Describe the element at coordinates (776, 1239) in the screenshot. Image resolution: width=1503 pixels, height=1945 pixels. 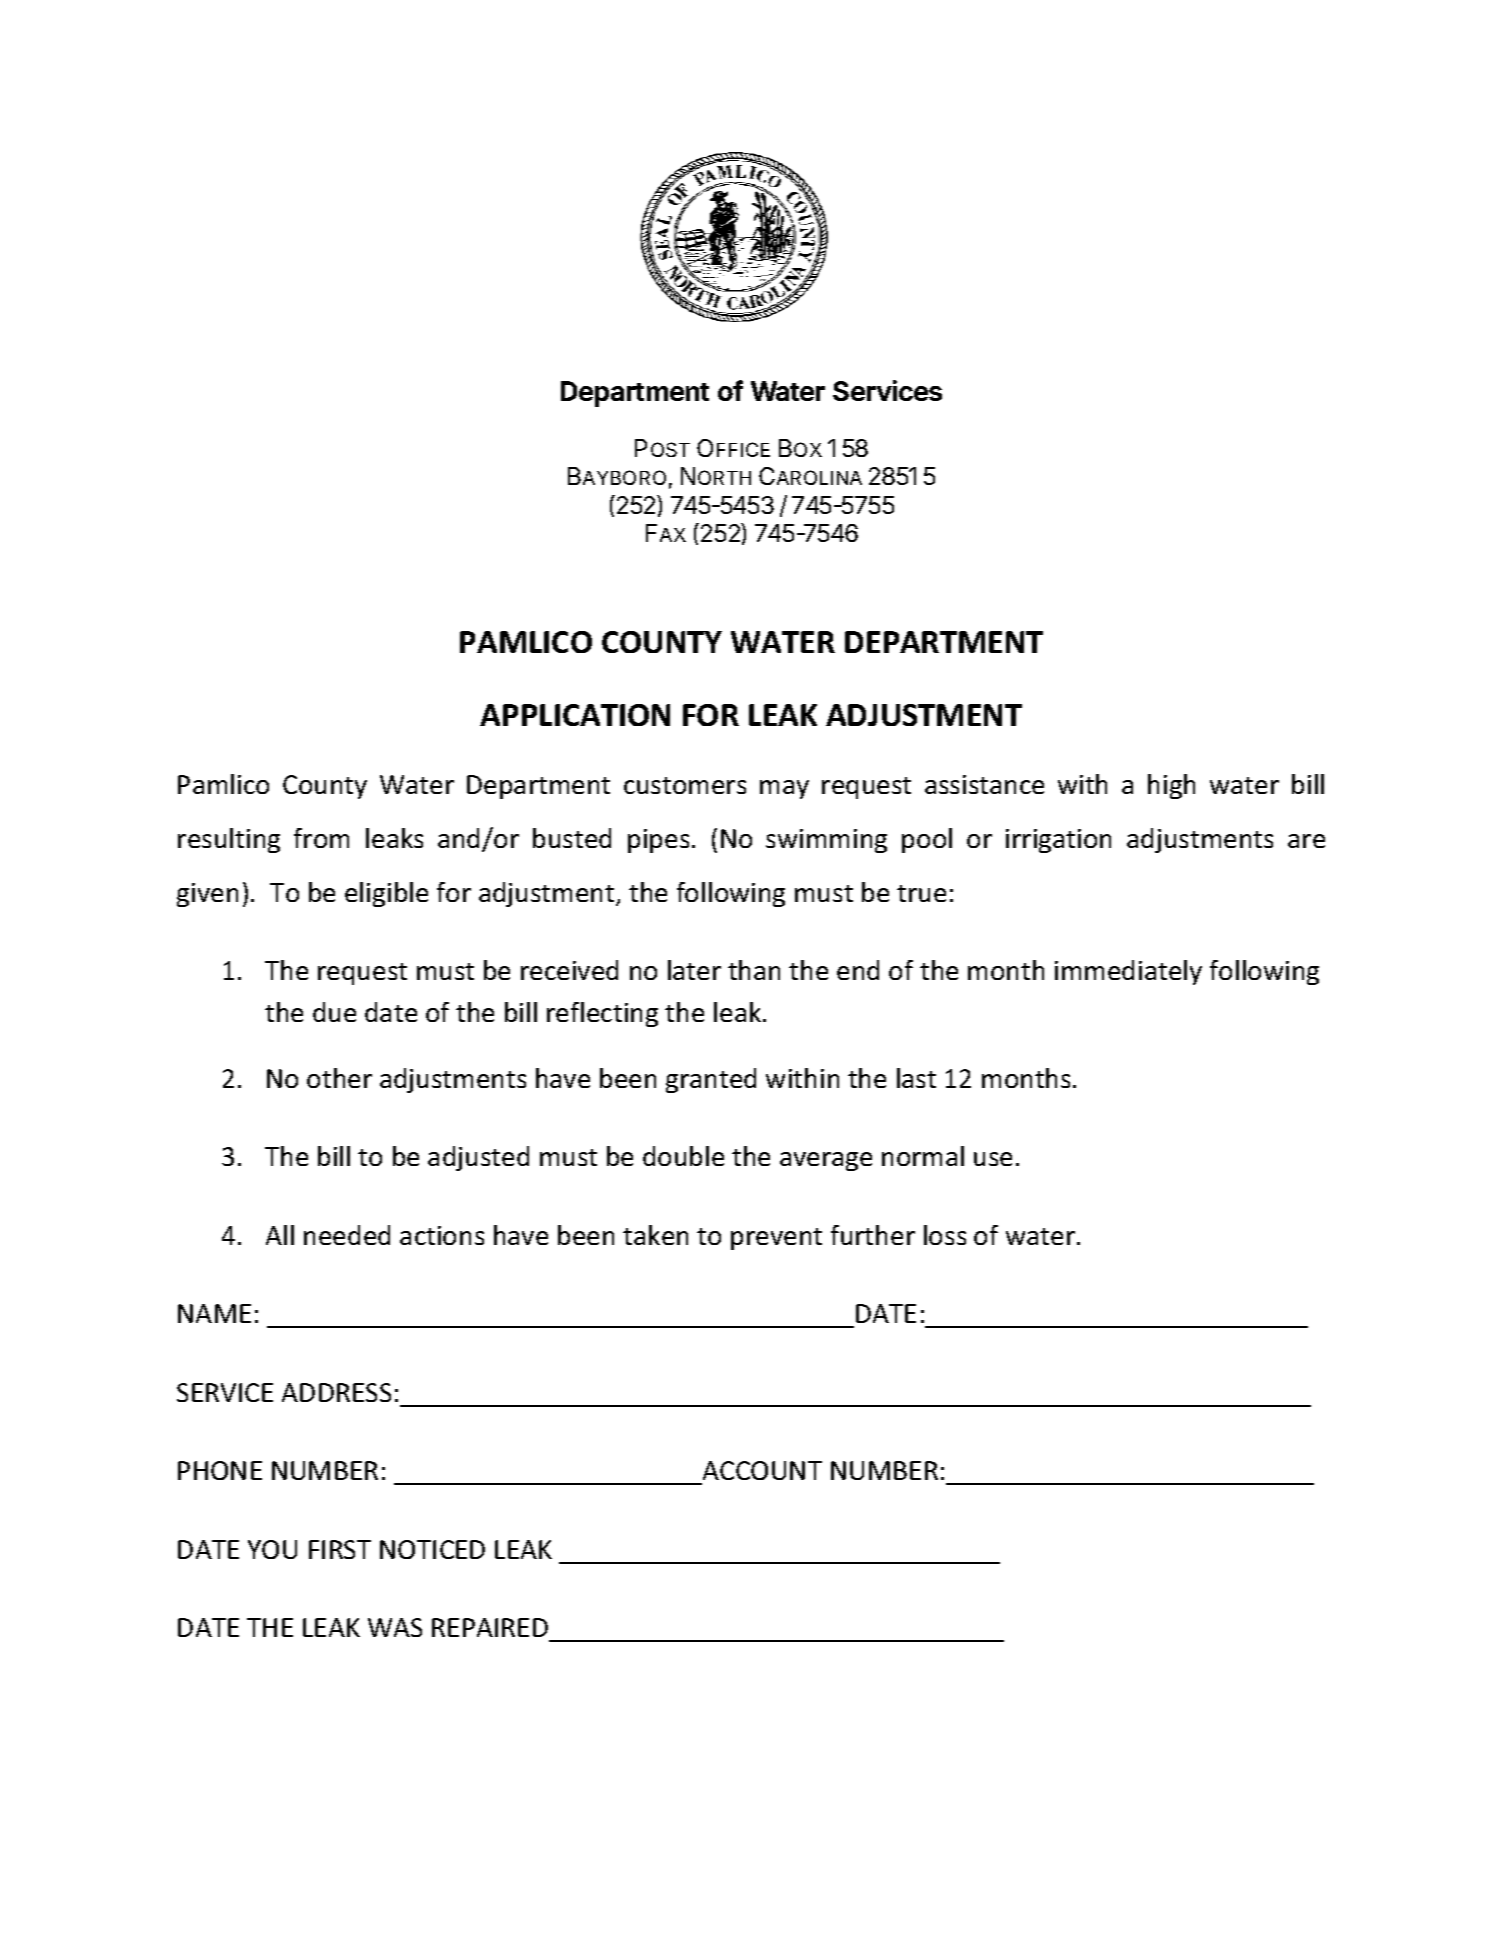
I see `prevent` at that location.
